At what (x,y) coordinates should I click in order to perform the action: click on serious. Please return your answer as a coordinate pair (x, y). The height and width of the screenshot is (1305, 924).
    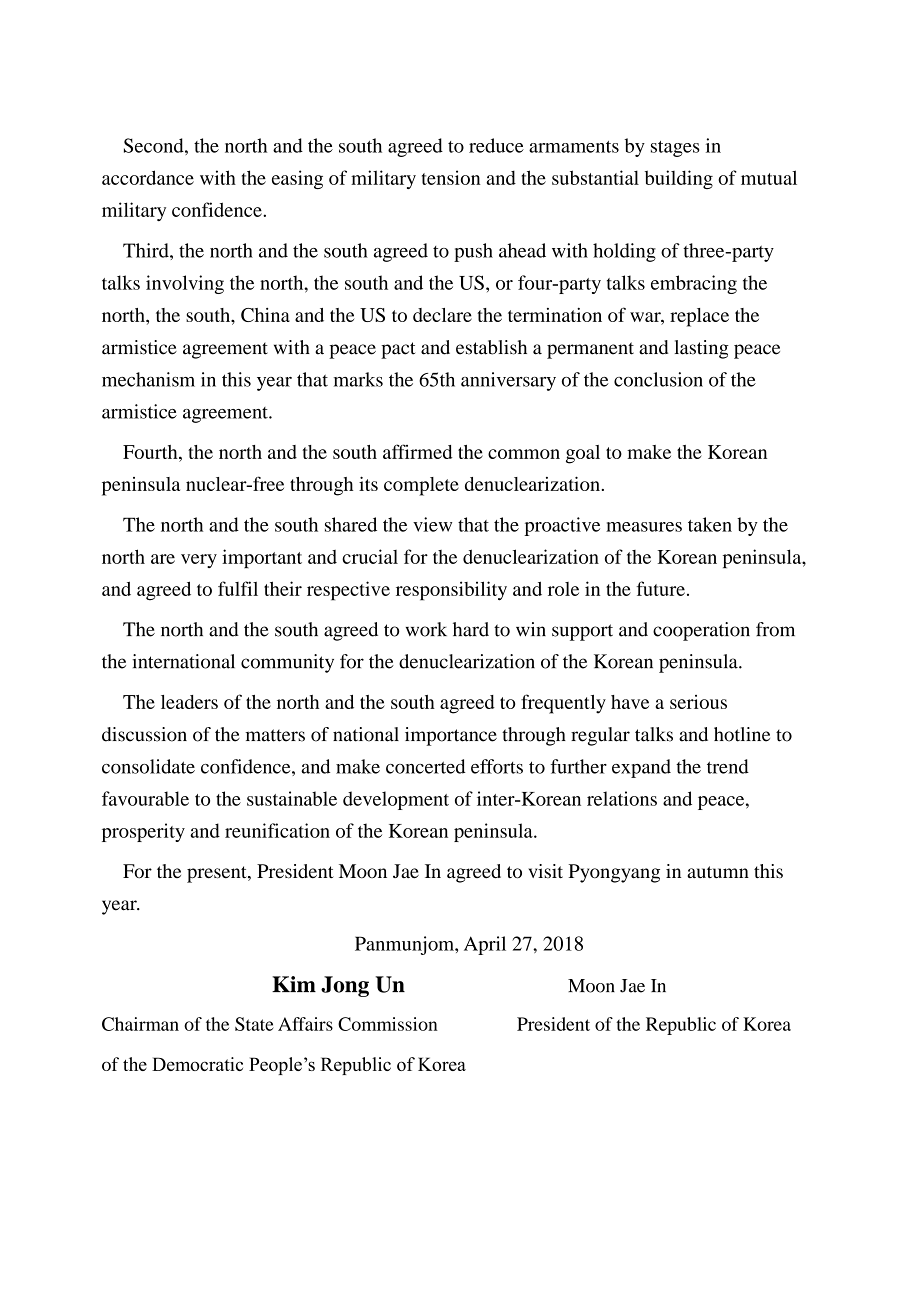
    Looking at the image, I should click on (698, 702).
